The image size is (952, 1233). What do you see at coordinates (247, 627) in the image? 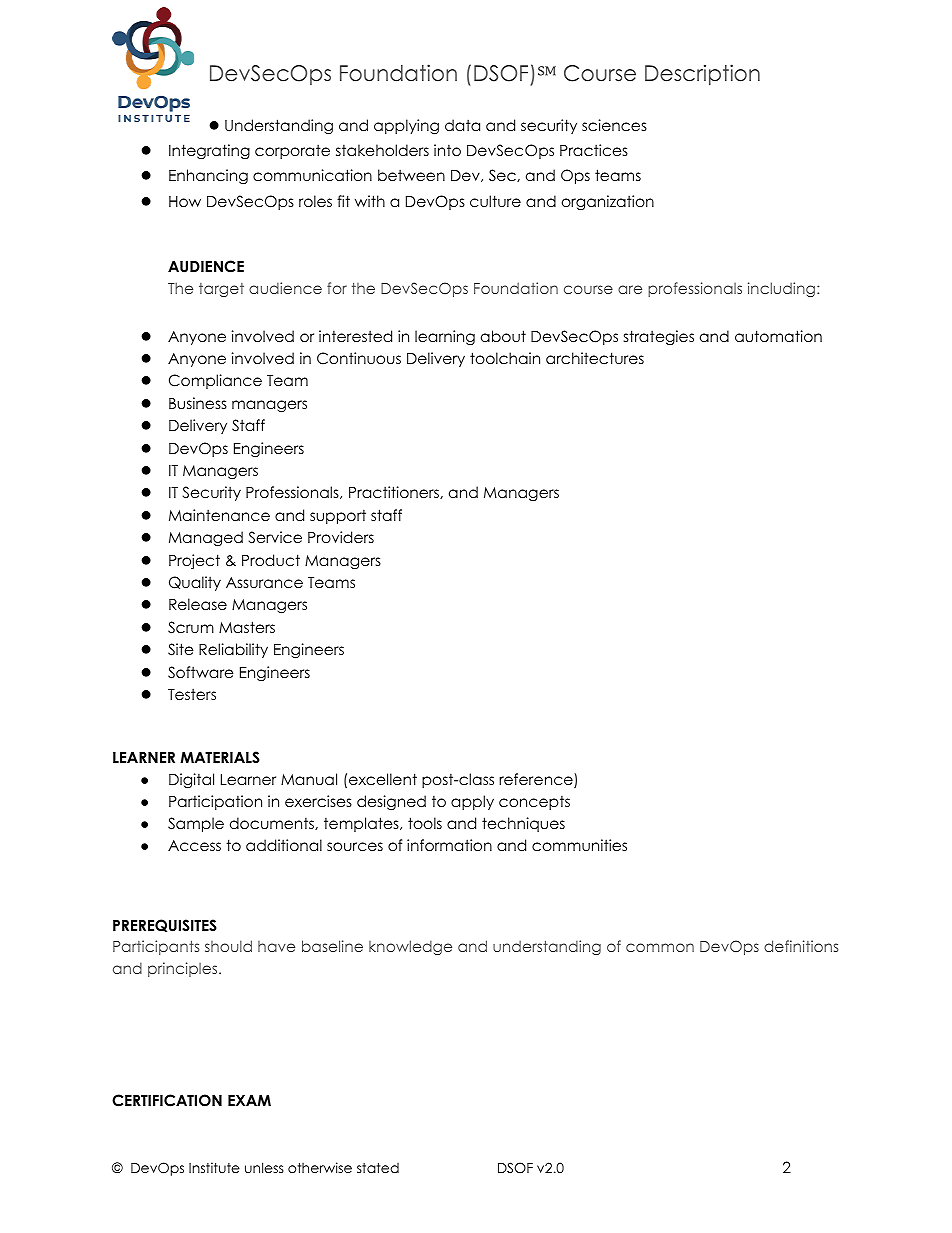
I see `Masters` at bounding box center [247, 627].
